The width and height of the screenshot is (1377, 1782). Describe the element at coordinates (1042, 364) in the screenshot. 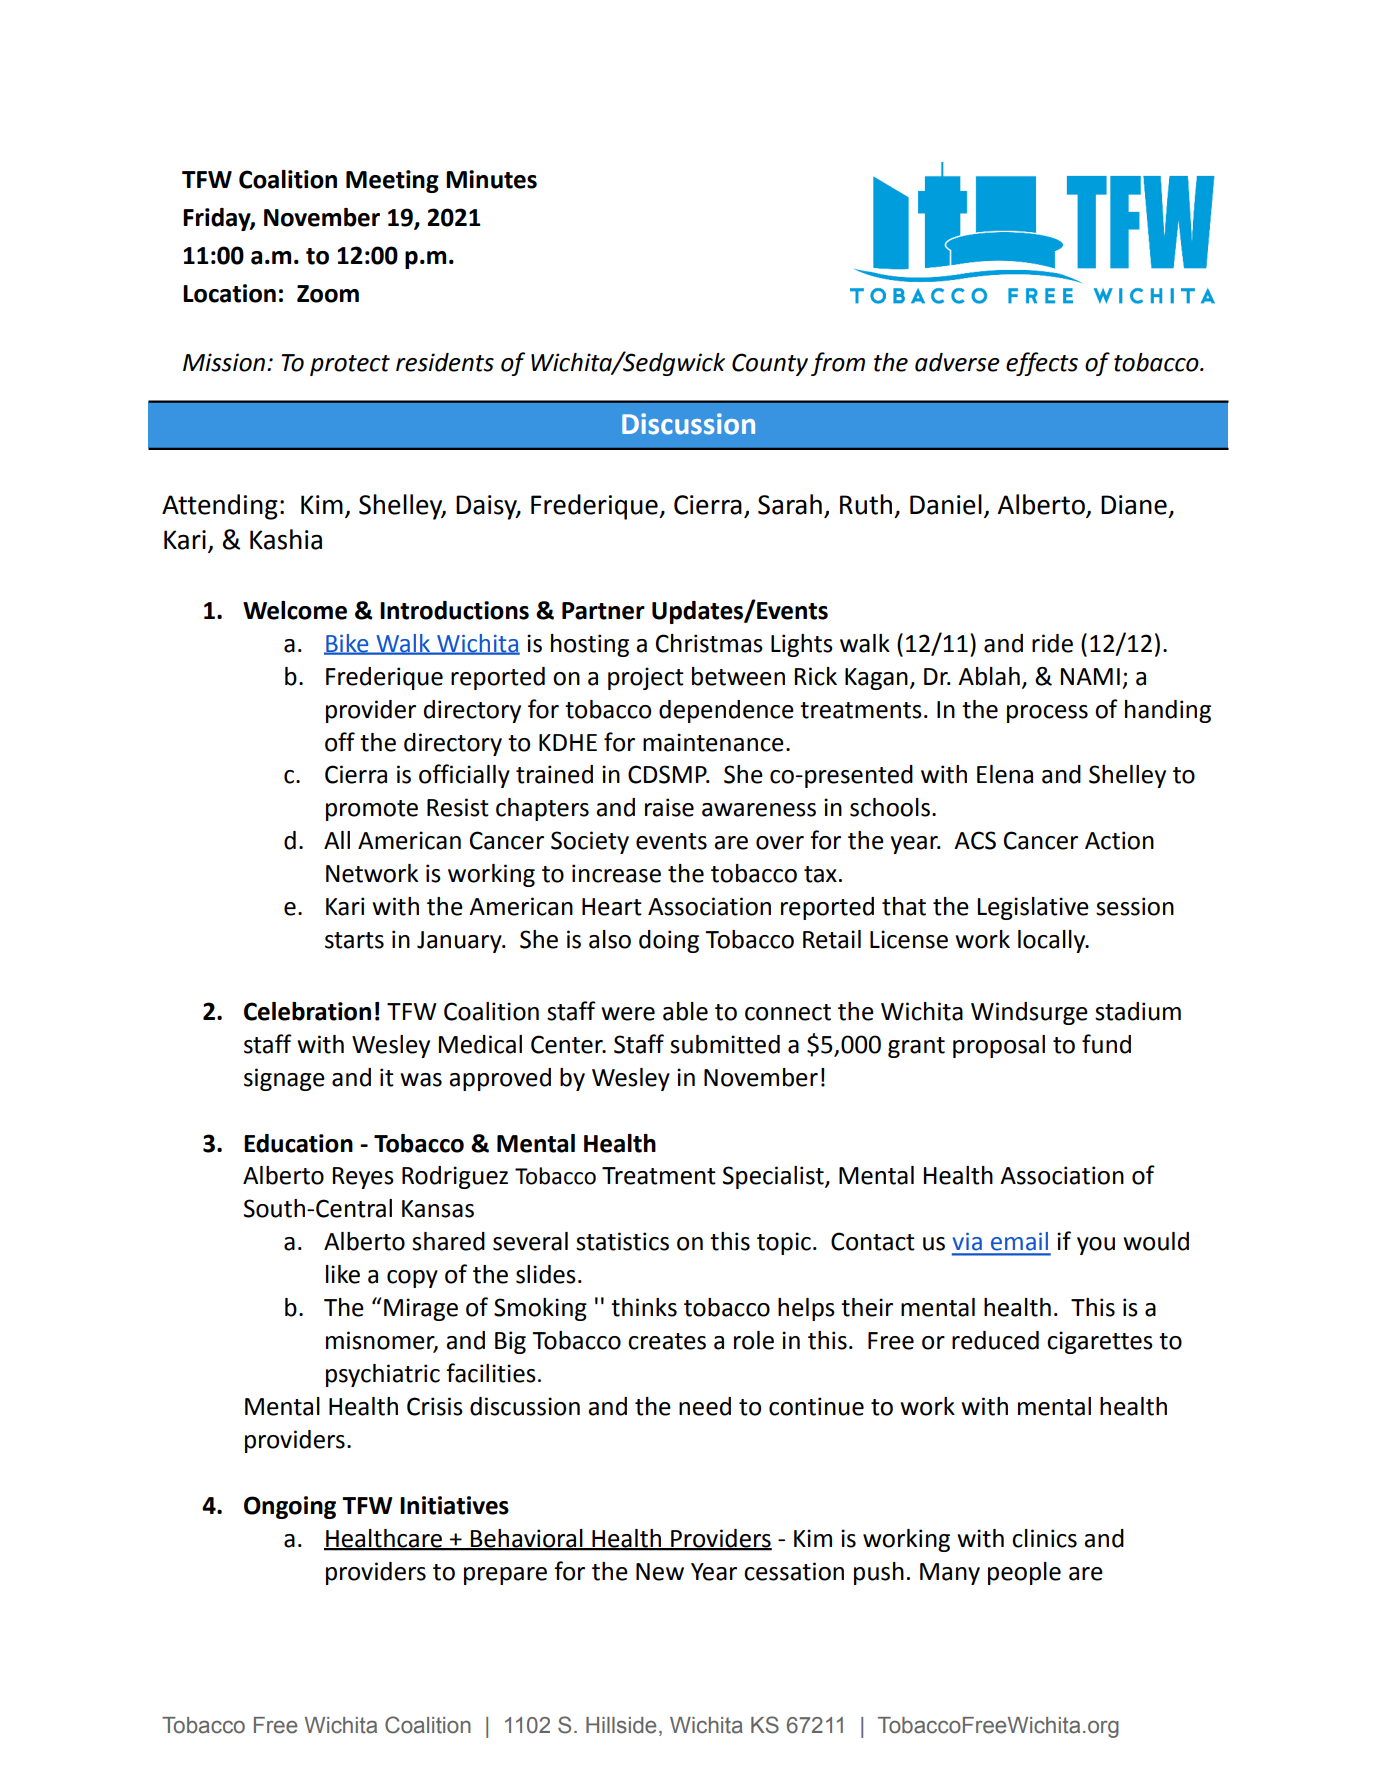

I see `effects` at that location.
